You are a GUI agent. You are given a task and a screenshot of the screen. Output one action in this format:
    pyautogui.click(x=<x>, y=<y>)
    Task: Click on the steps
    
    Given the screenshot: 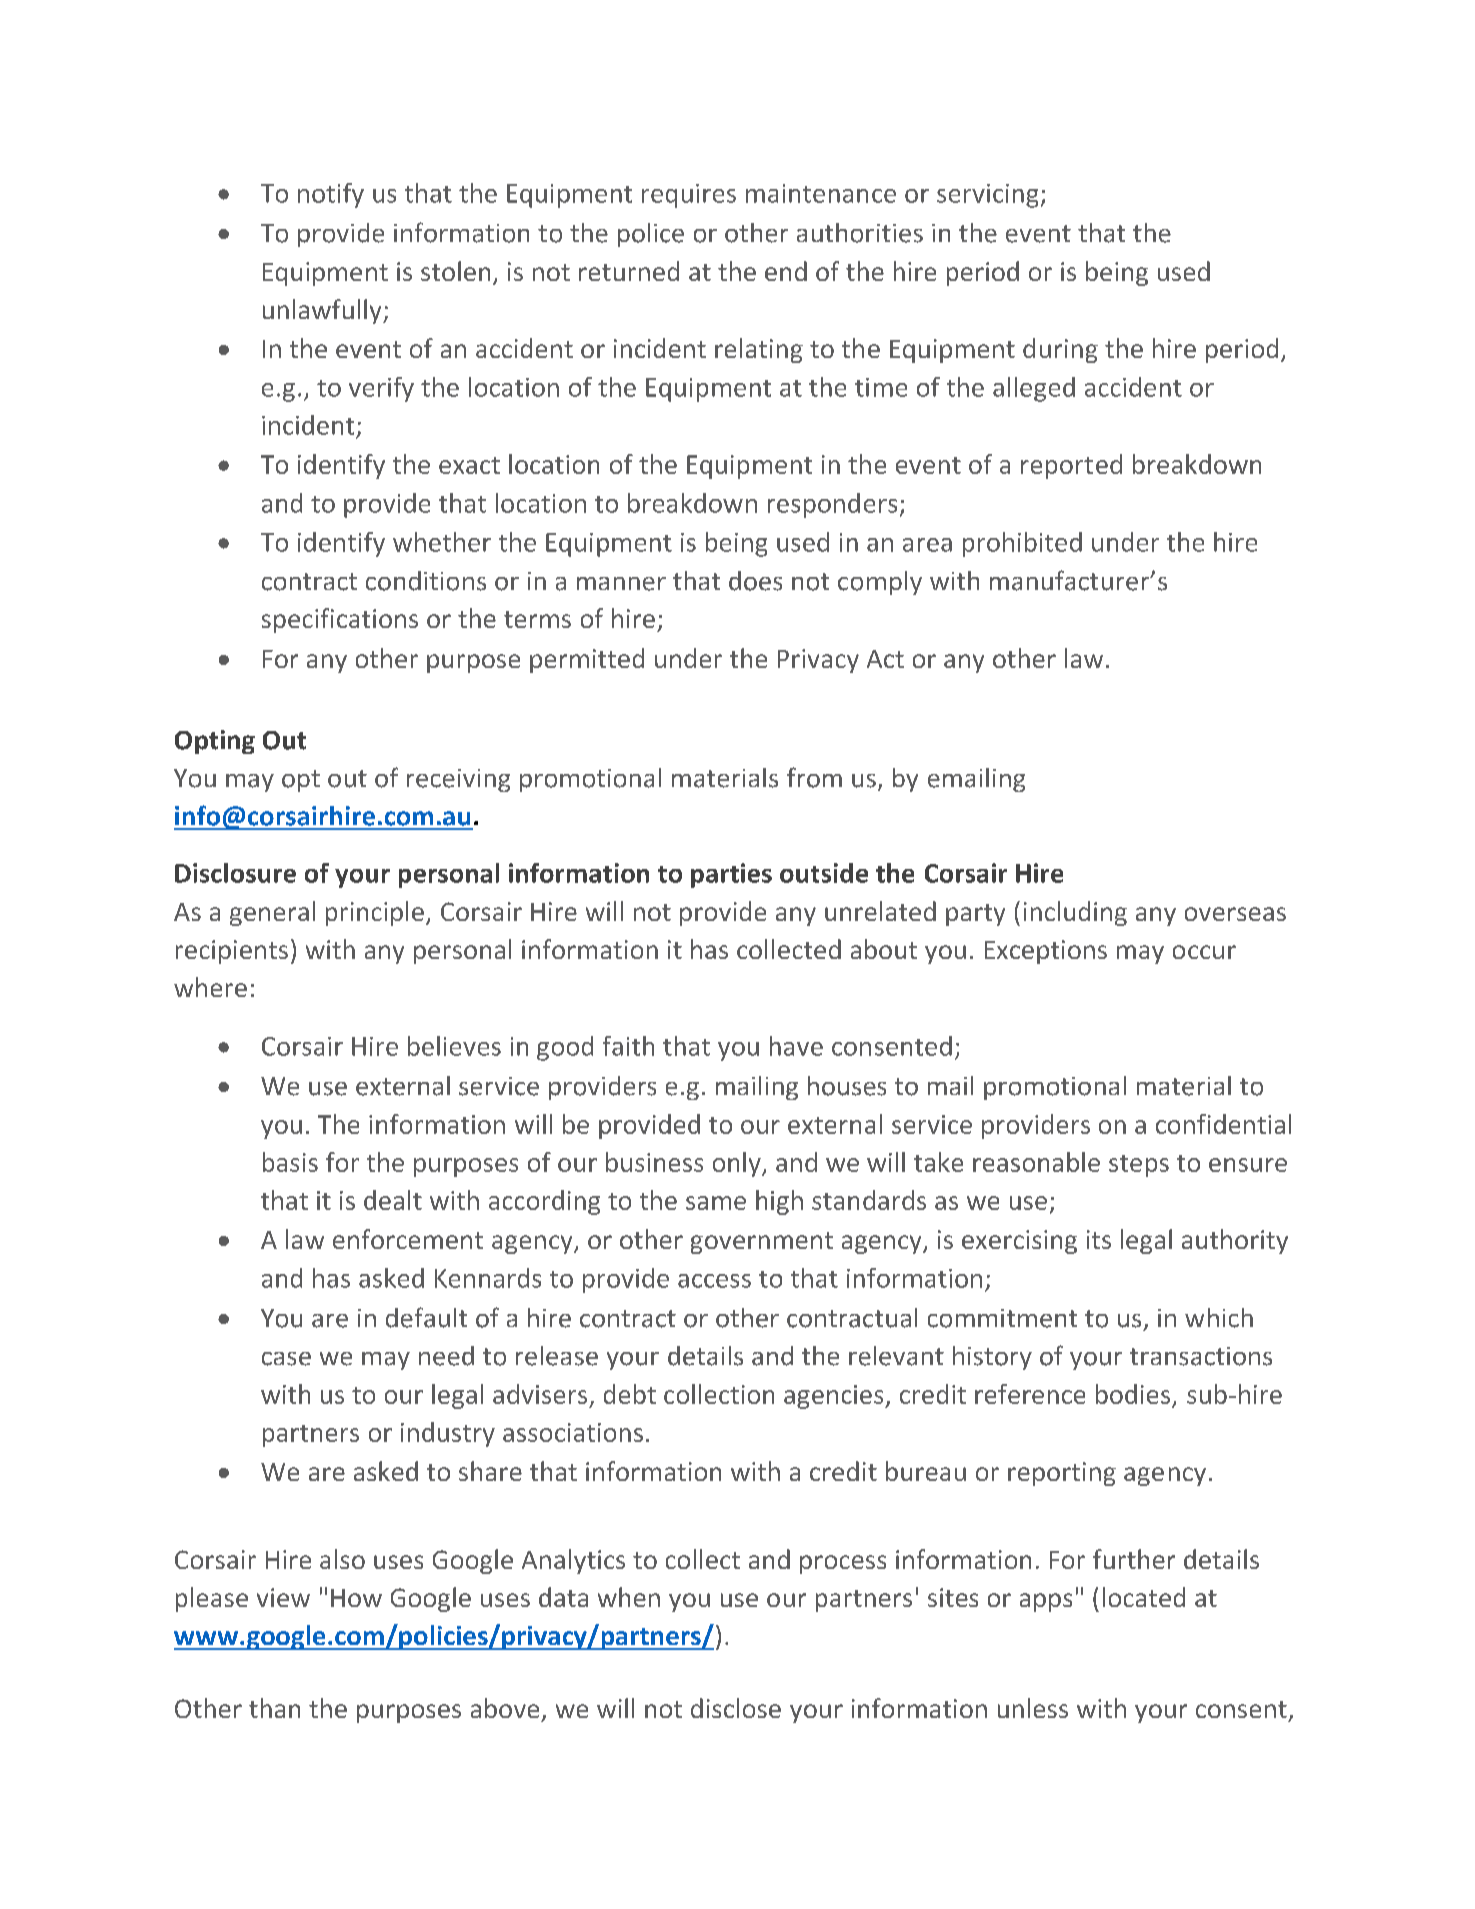 What is the action you would take?
    pyautogui.click(x=1139, y=1166)
